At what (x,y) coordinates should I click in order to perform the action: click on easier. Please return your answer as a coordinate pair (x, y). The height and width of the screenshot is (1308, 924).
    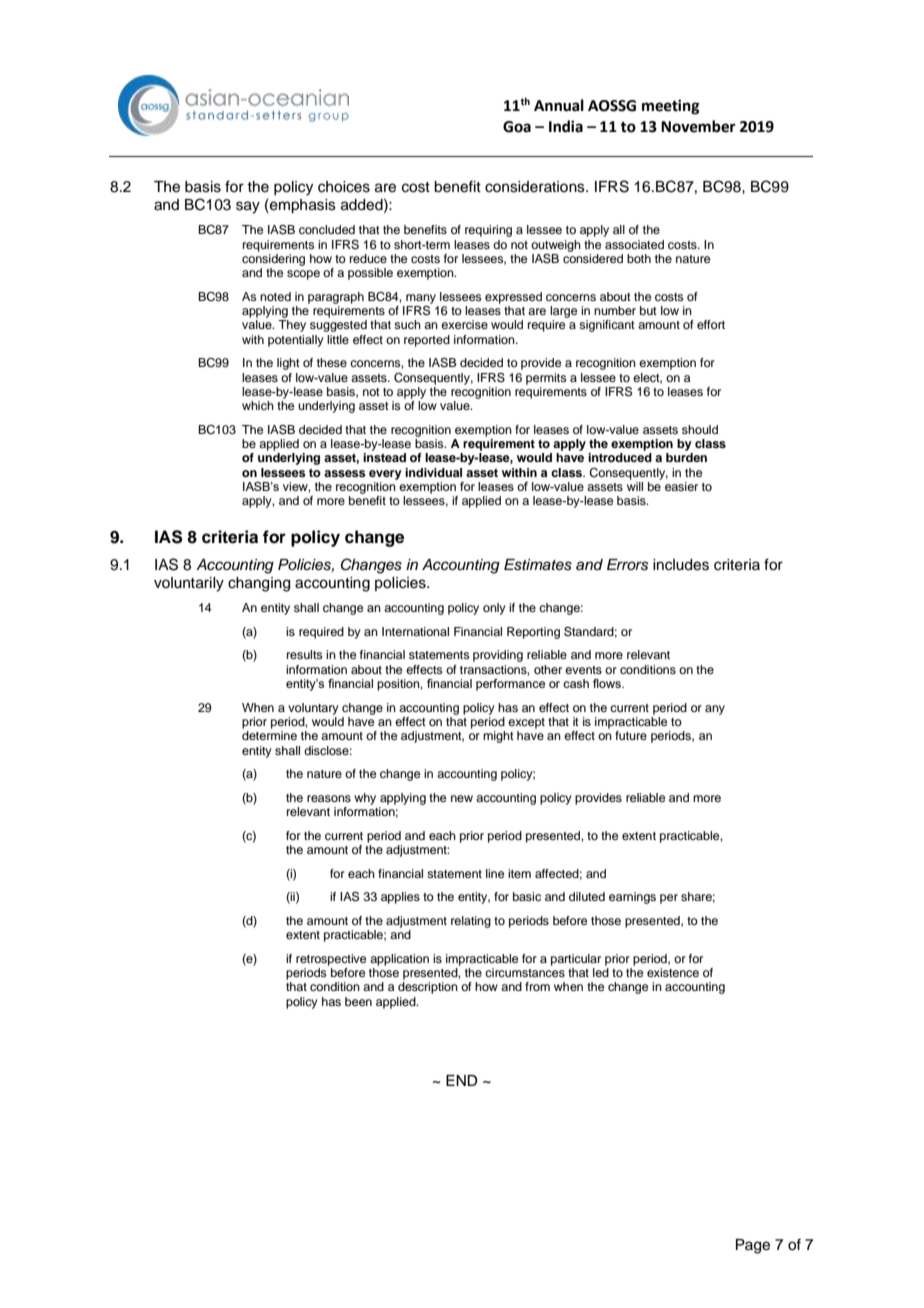
    Looking at the image, I should click on (681, 486).
